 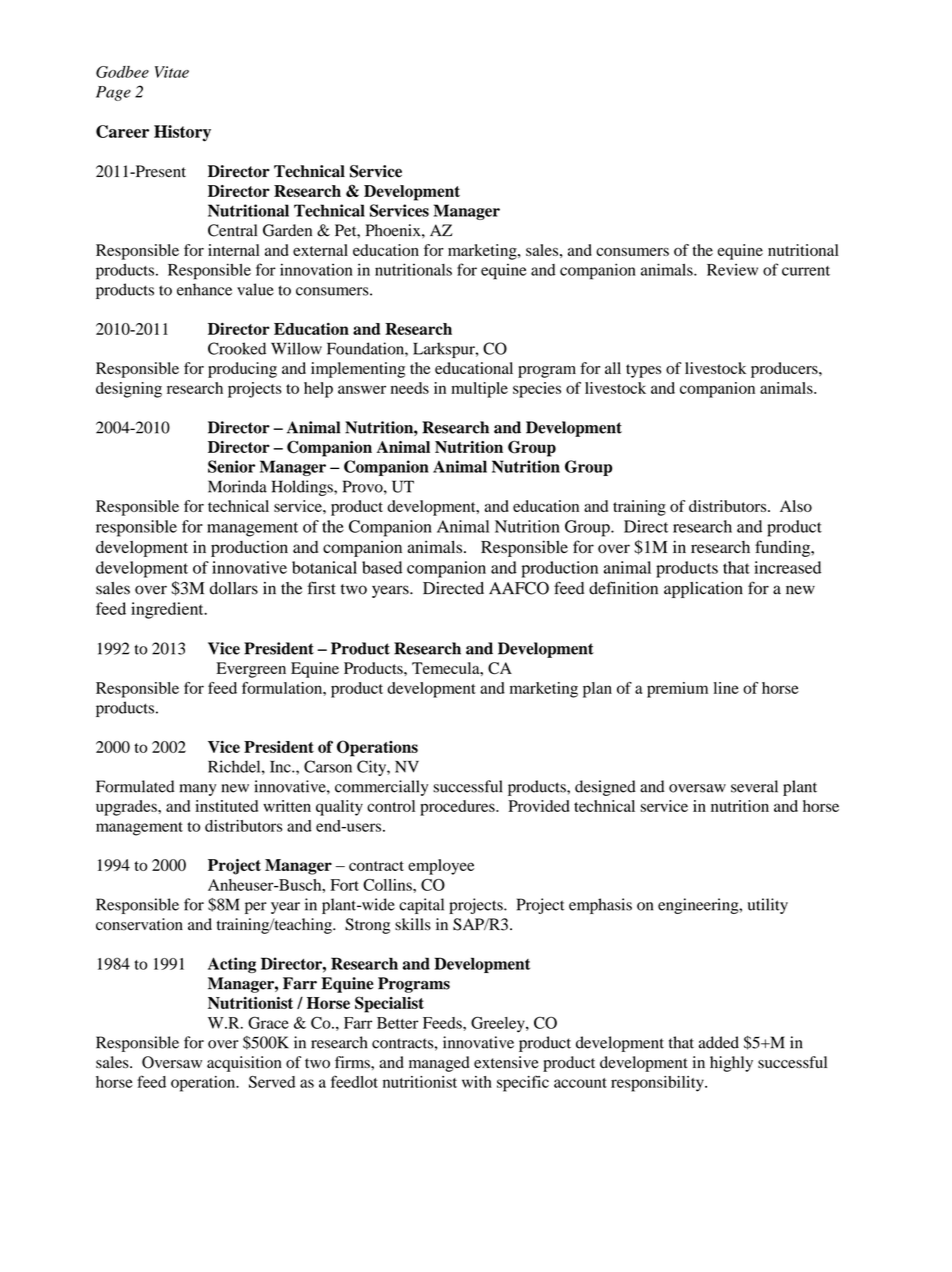 What do you see at coordinates (231, 466) in the screenshot?
I see `Senior` at bounding box center [231, 466].
